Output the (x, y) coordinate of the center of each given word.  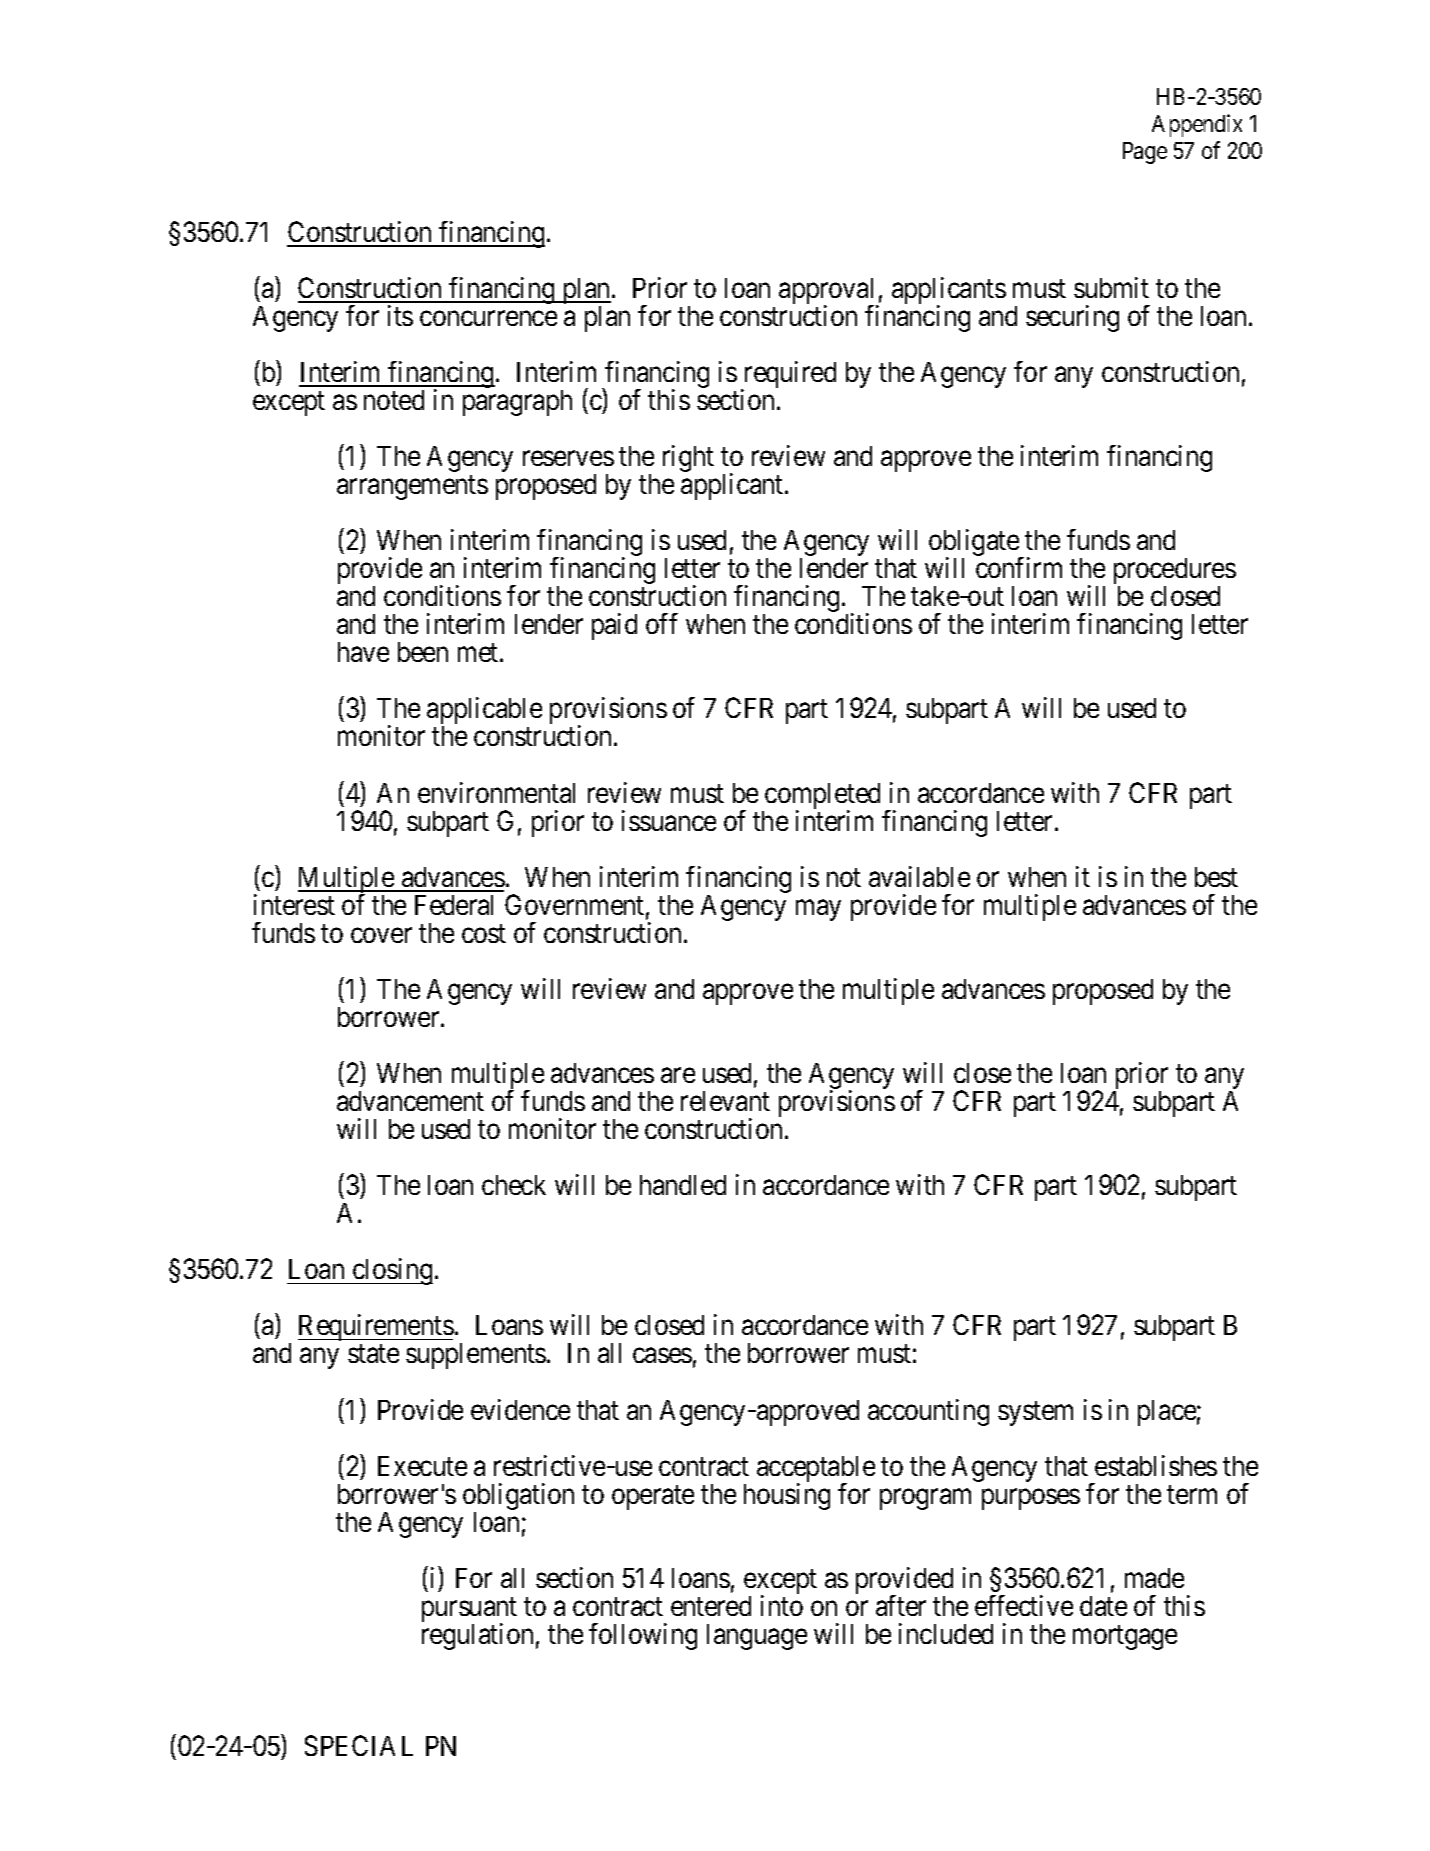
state (373, 1354)
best (1216, 877)
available (919, 876)
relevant (725, 1101)
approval (829, 292)
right (688, 458)
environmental (496, 792)
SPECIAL (359, 1745)
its (400, 315)
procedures (1175, 572)
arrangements (412, 488)
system (1035, 1413)
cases (662, 1356)
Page (1145, 153)
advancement (410, 1101)
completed (821, 797)
